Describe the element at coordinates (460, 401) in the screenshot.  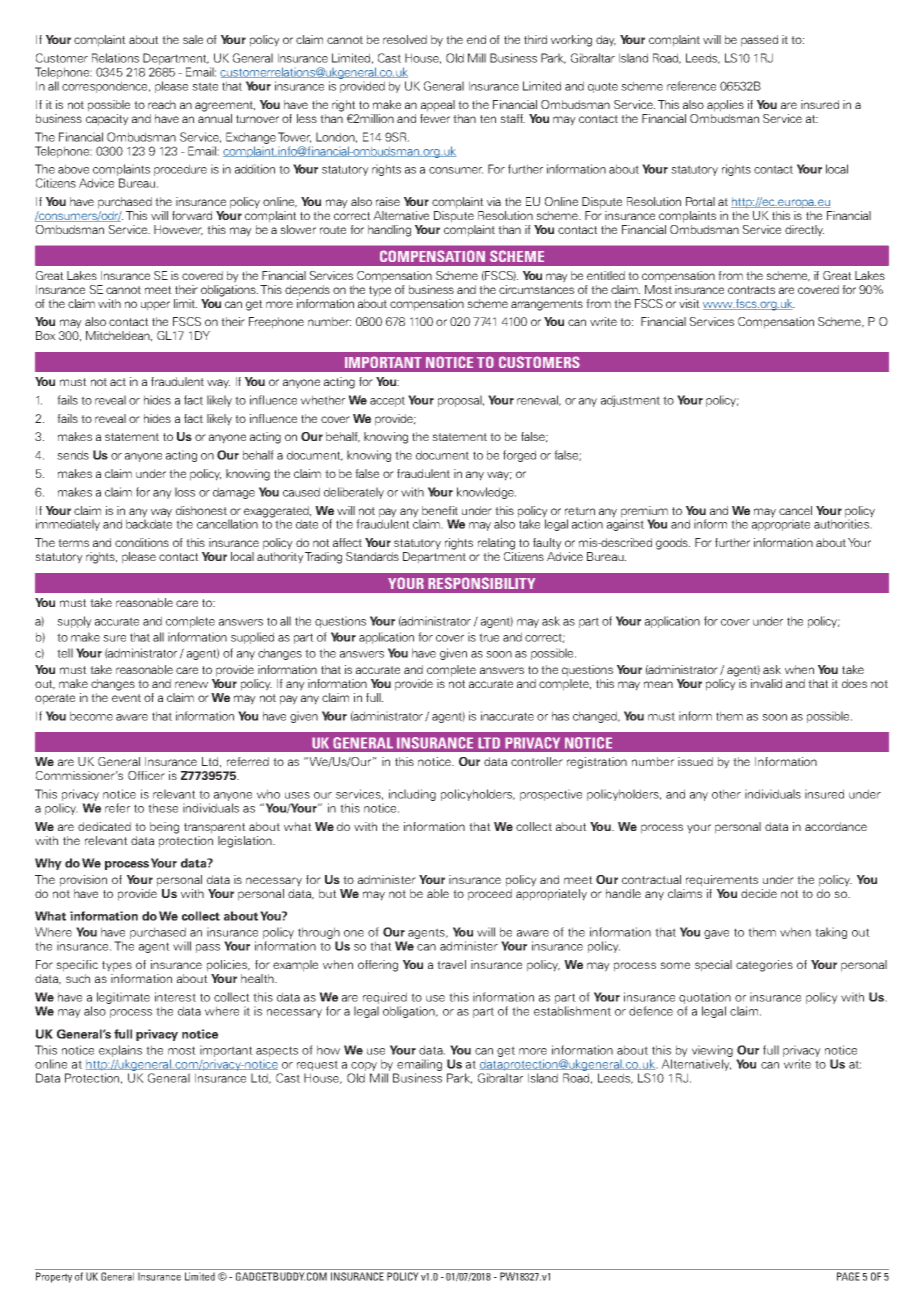
I see `proposal` at that location.
